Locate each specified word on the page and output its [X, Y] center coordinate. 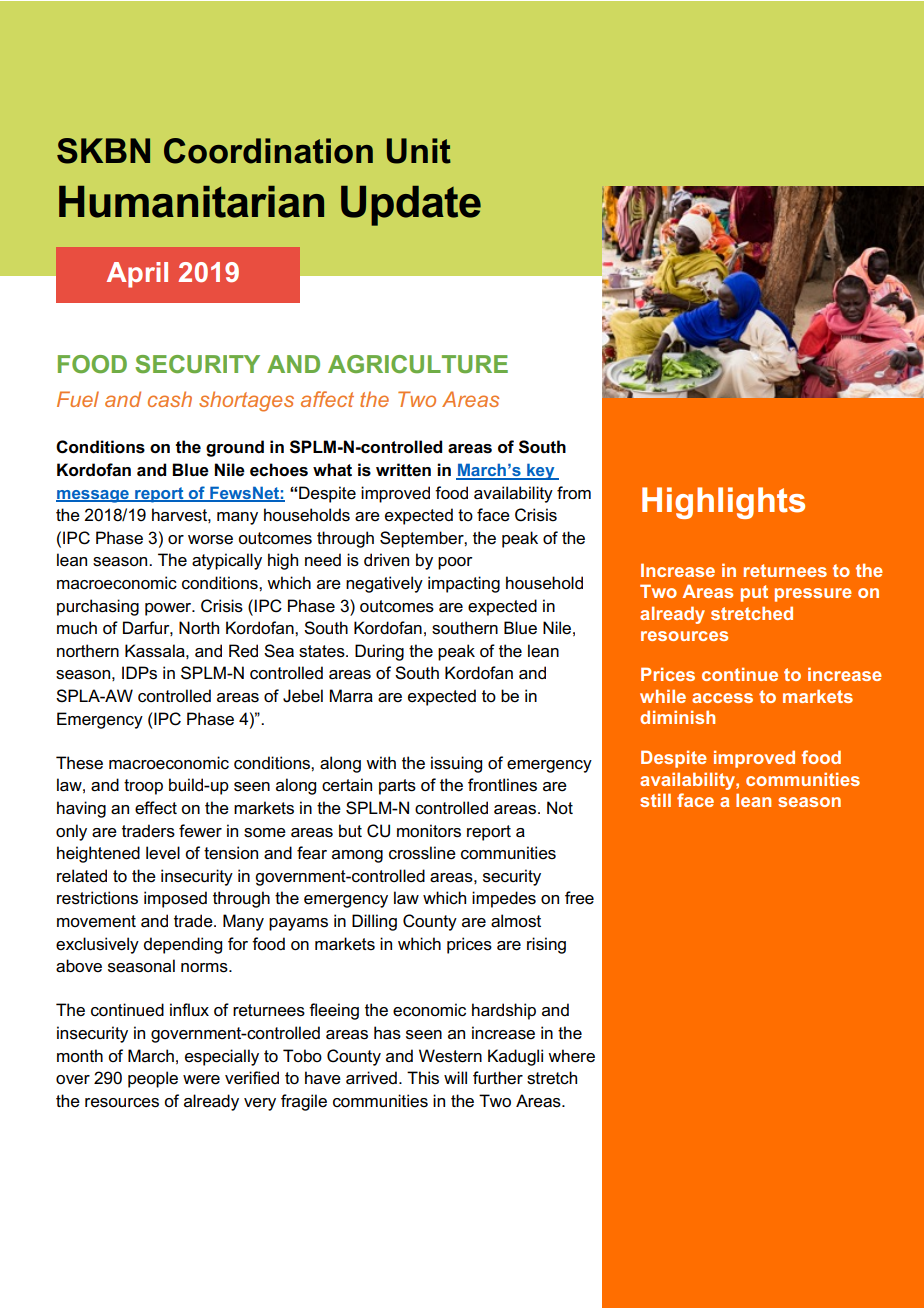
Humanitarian [191, 202]
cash [170, 399]
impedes [504, 899]
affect [327, 399]
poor [455, 563]
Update [411, 206]
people [153, 1079]
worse [210, 540]
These [79, 763]
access [722, 698]
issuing [456, 764]
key [541, 471]
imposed [175, 899]
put [754, 593]
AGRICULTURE [418, 364]
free [579, 898]
